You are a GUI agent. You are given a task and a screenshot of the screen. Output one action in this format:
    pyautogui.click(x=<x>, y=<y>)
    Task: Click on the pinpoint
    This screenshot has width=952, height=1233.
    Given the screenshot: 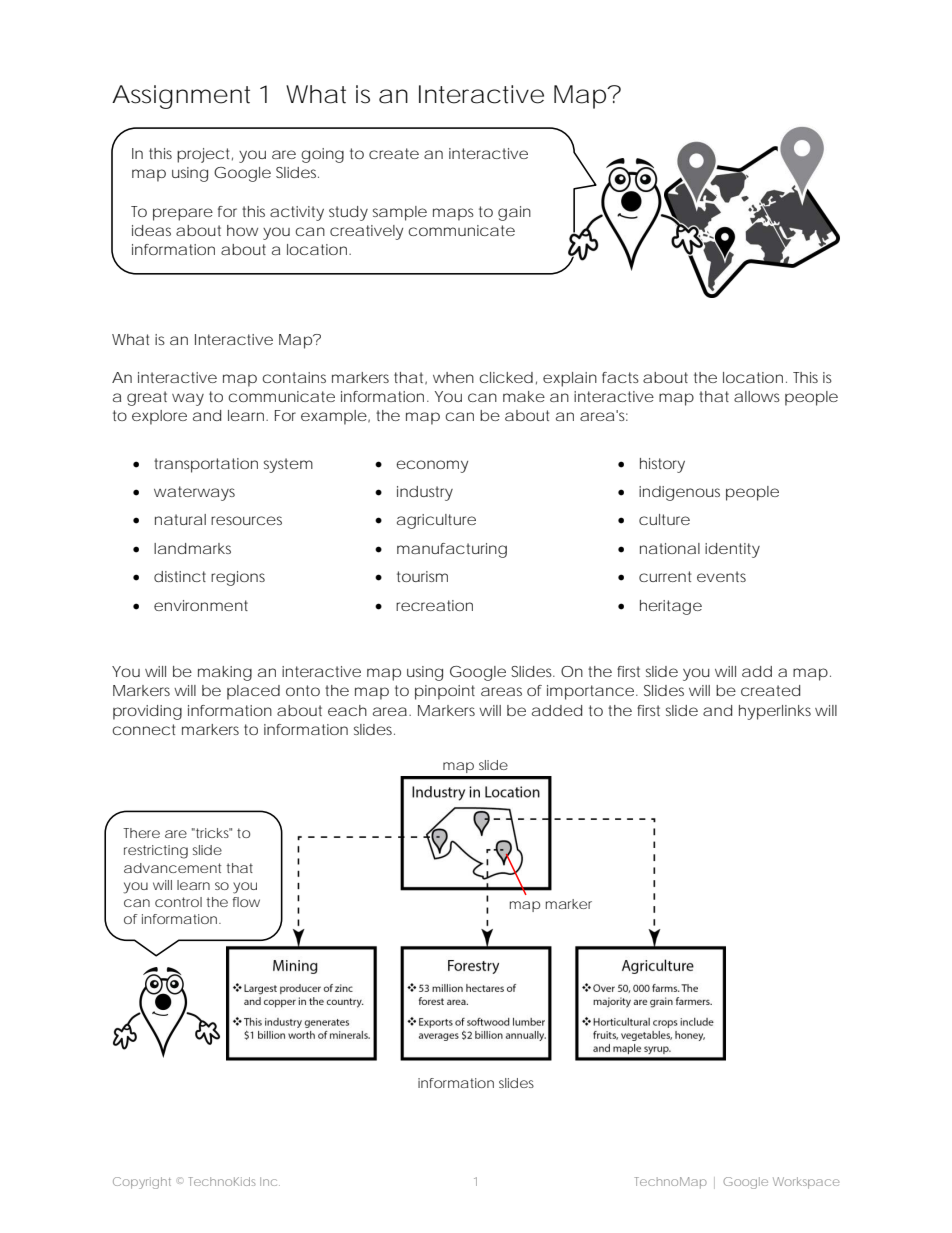 What is the action you would take?
    pyautogui.click(x=445, y=692)
